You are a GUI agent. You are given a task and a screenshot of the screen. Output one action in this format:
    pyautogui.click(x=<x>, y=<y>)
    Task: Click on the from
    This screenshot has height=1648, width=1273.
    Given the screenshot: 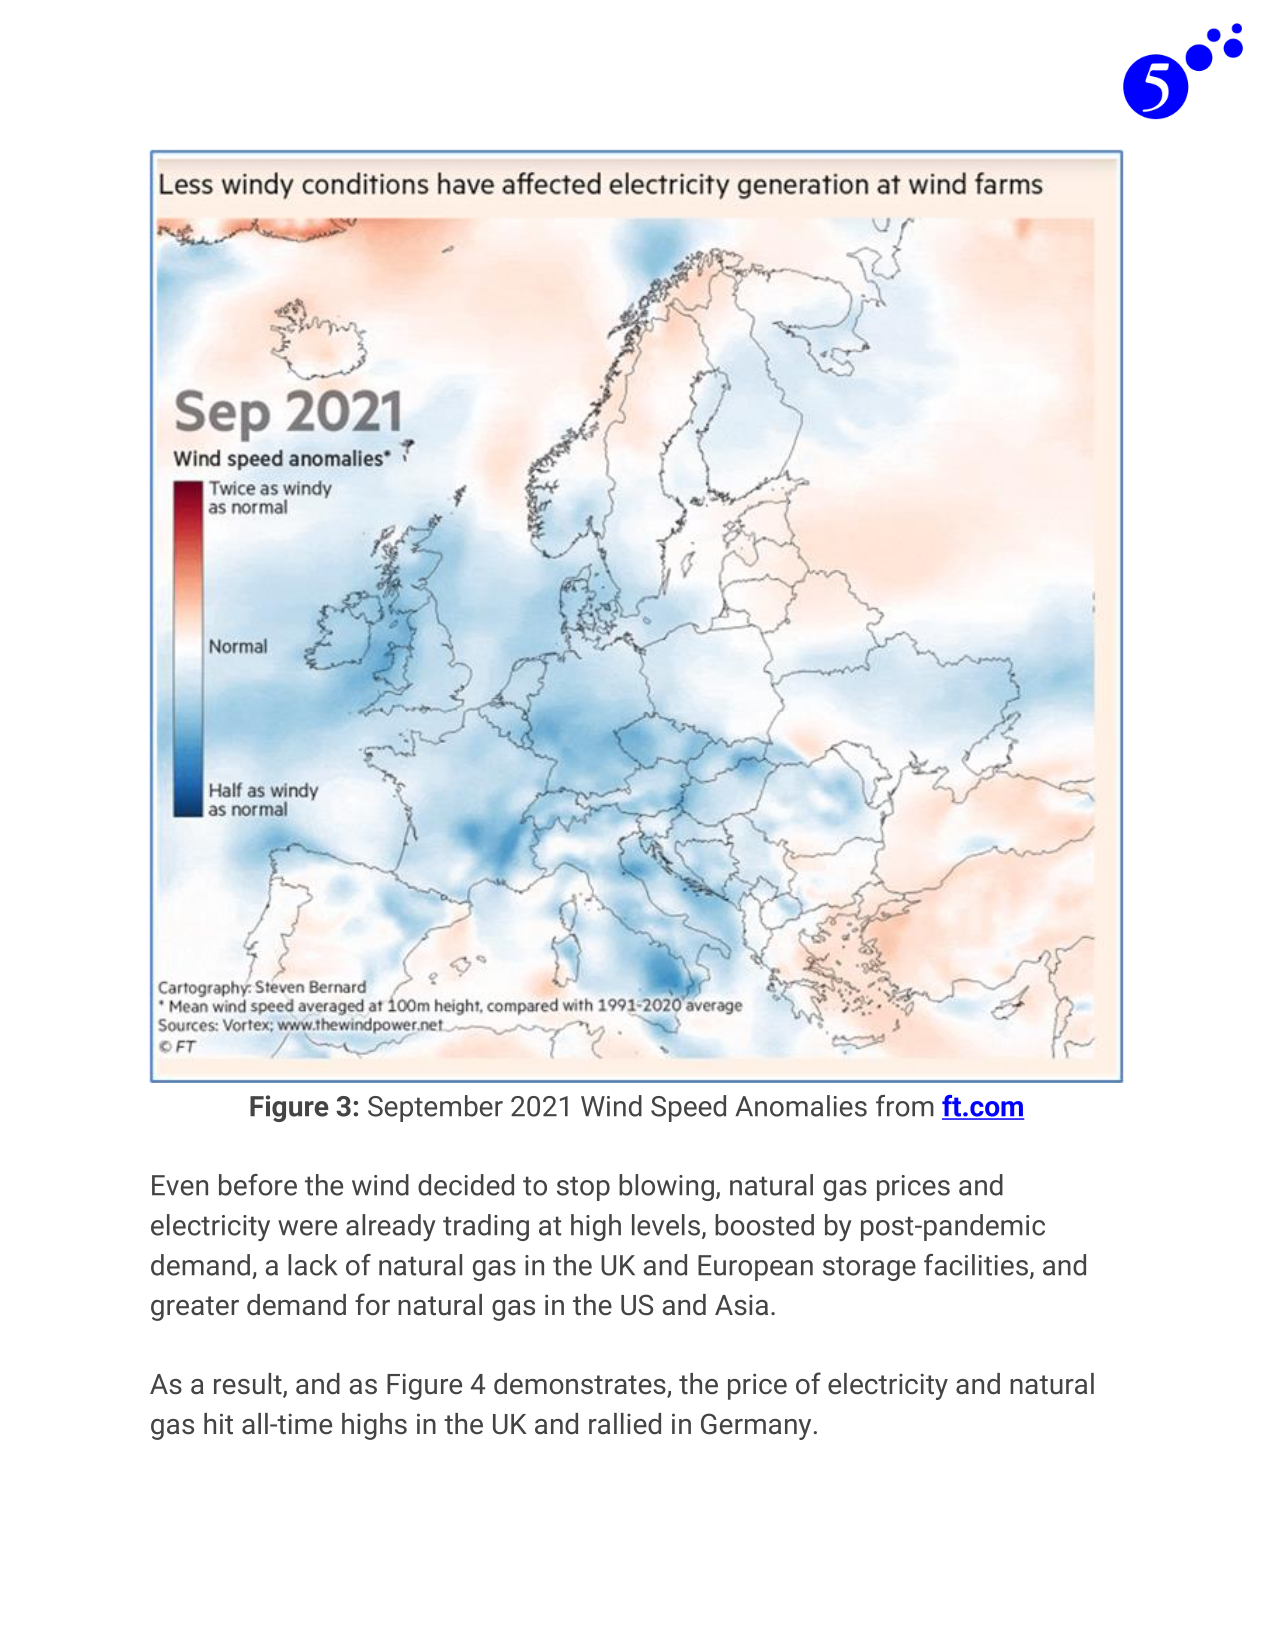 What is the action you would take?
    pyautogui.click(x=905, y=1106)
